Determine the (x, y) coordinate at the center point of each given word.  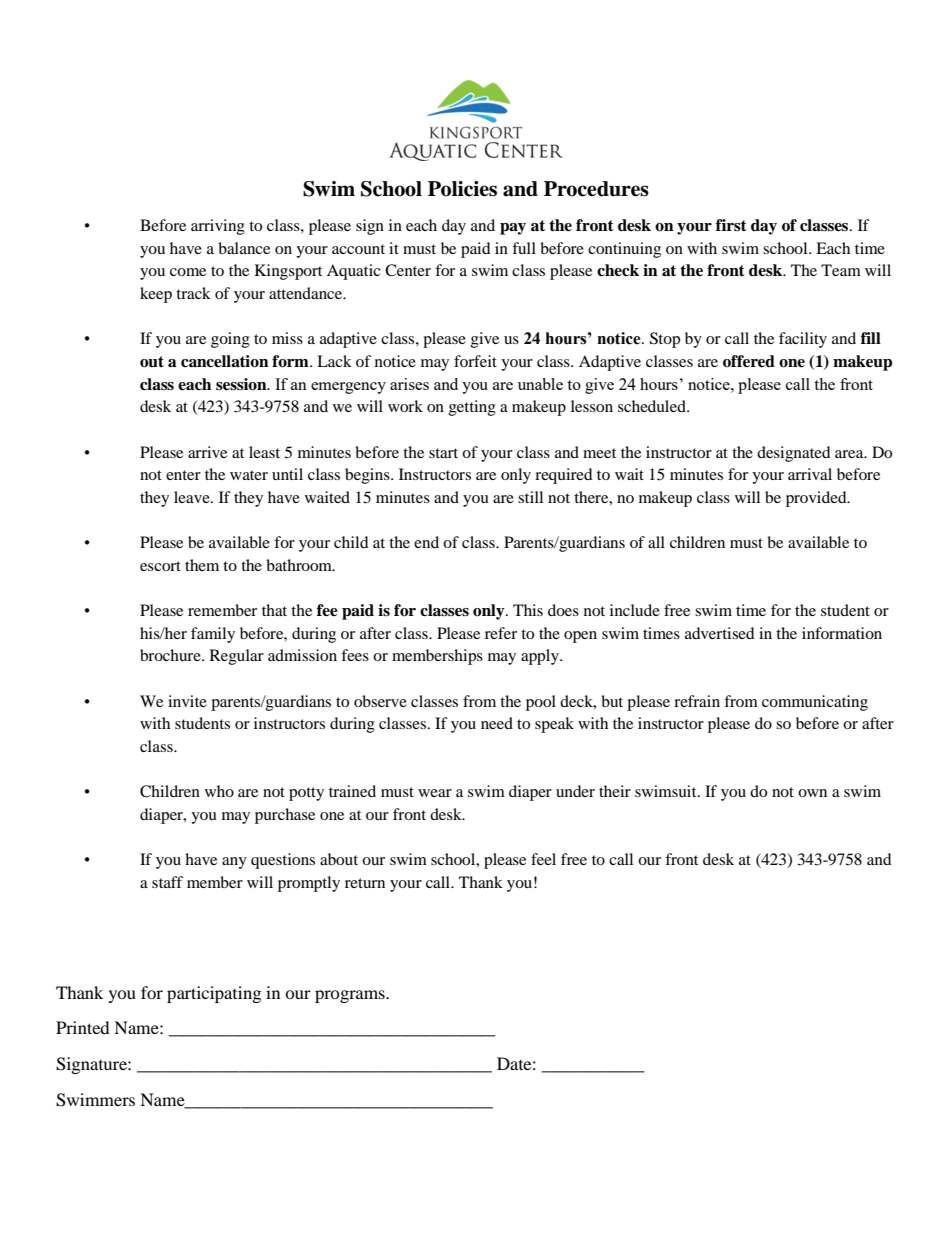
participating (214, 994)
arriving (218, 227)
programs (351, 996)
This (528, 610)
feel (543, 859)
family (213, 635)
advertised (720, 633)
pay (513, 229)
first (731, 225)
